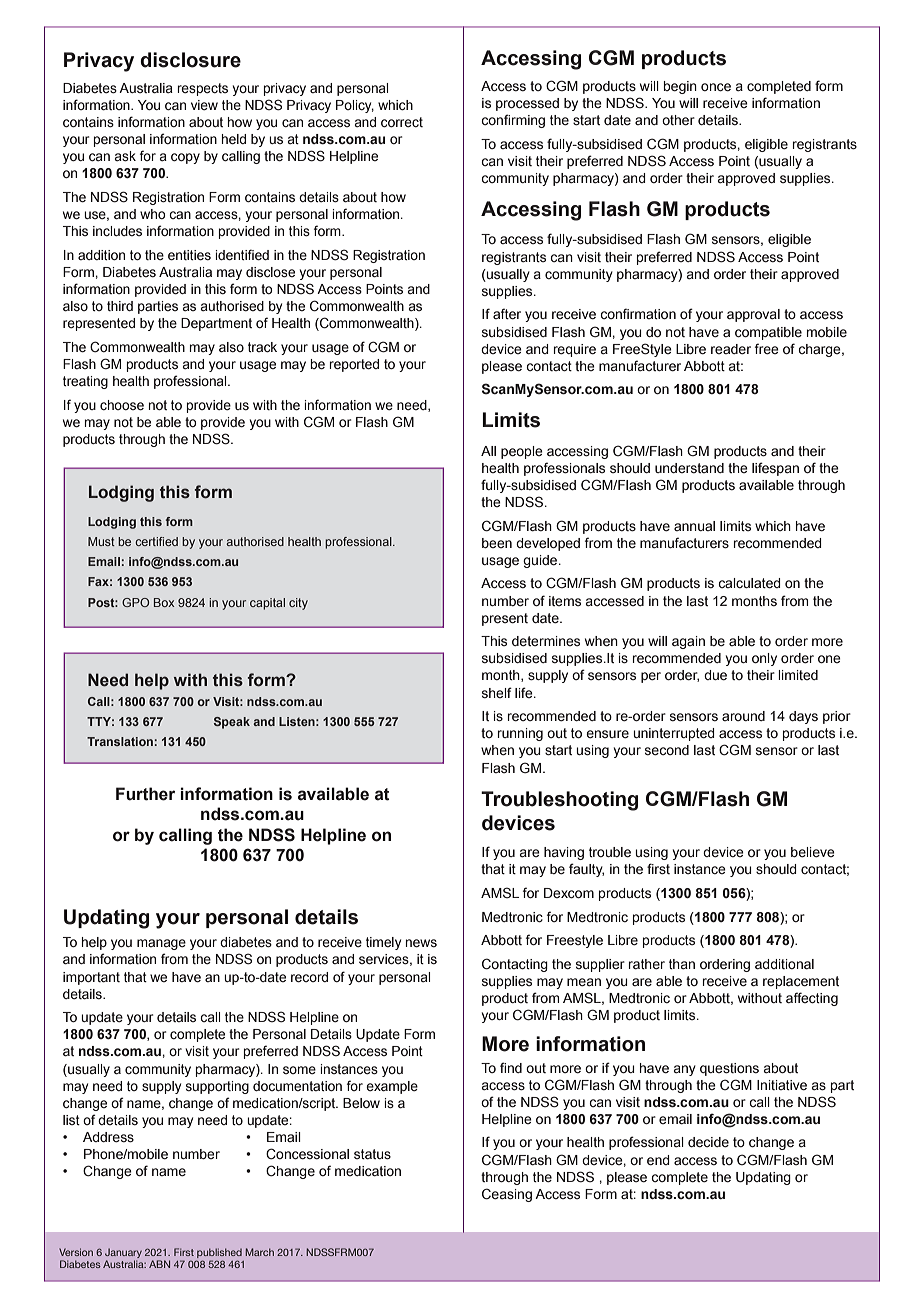  What do you see at coordinates (402, 122) in the image?
I see `correct` at bounding box center [402, 122].
